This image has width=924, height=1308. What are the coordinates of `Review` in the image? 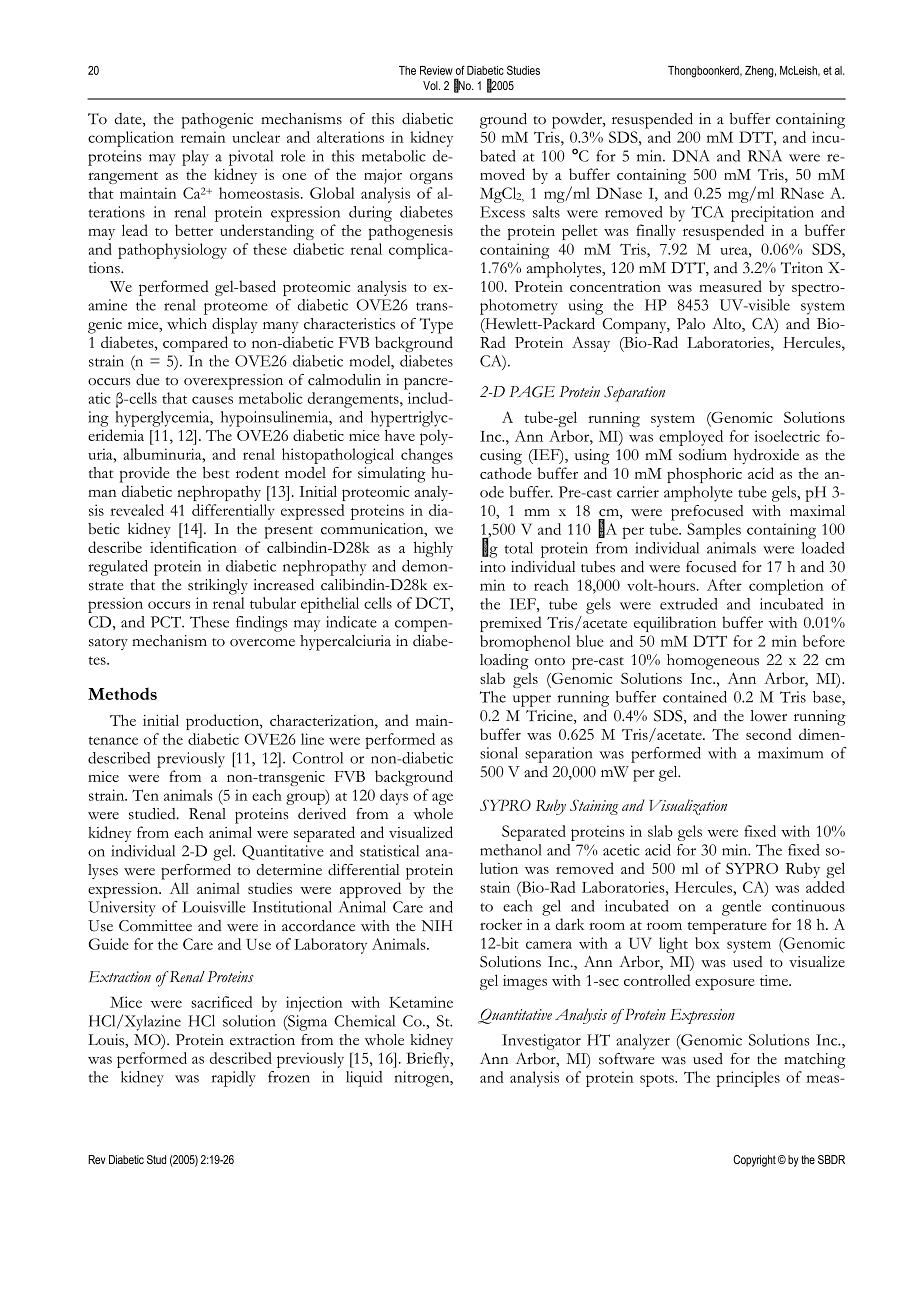 It's located at (436, 70).
